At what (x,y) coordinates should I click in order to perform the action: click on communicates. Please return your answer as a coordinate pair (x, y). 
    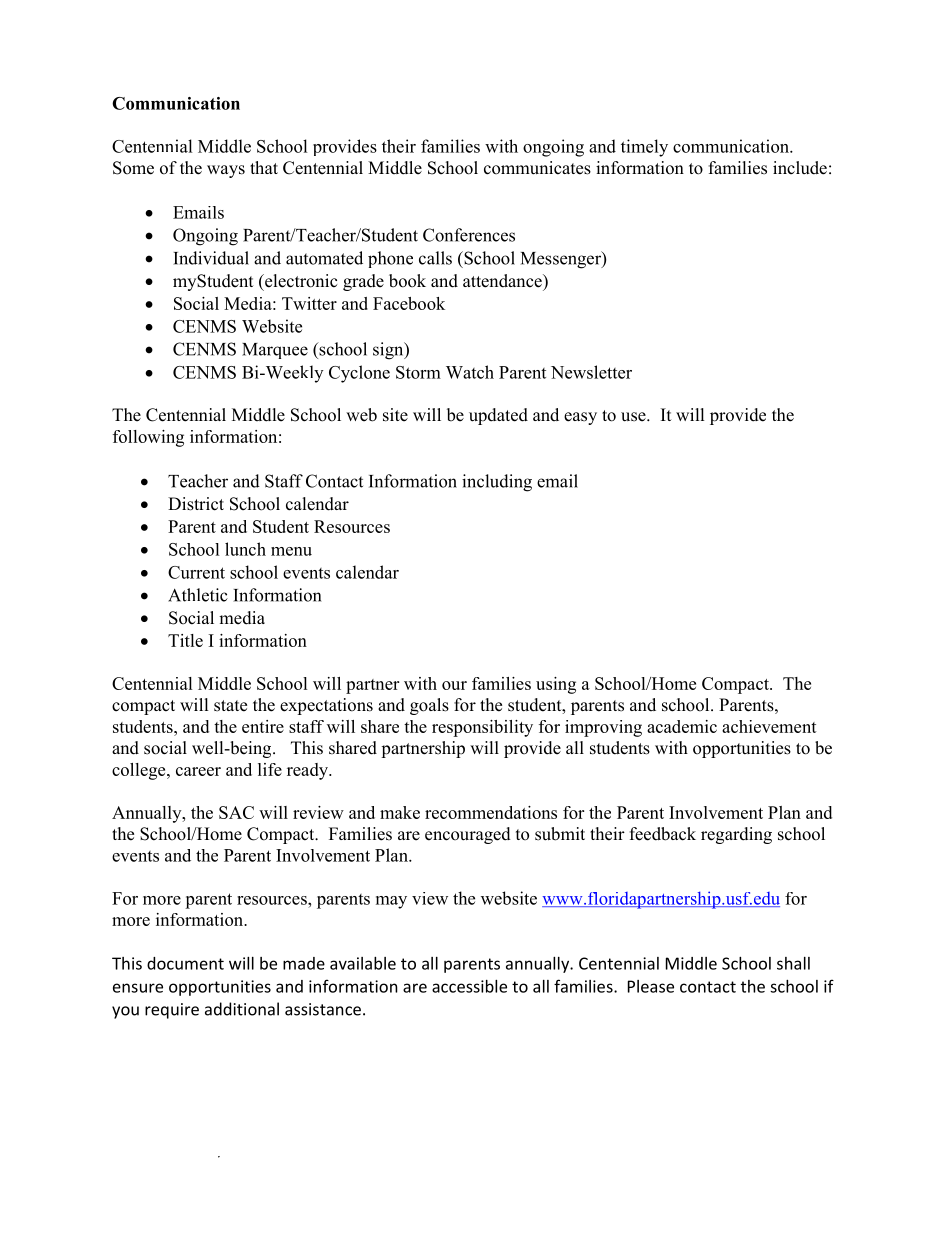
    Looking at the image, I should click on (537, 168).
